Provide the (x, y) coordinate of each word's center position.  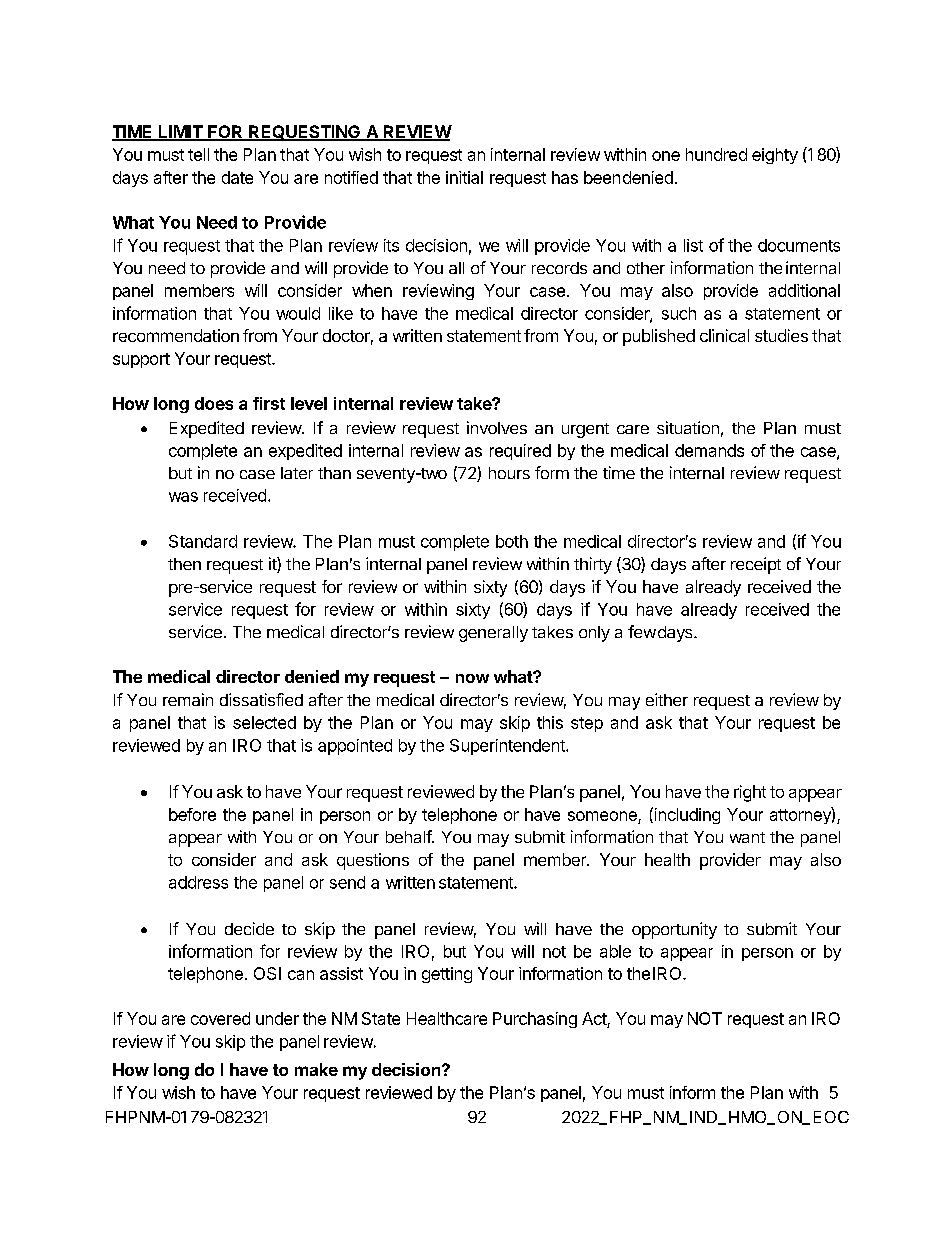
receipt (756, 565)
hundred (716, 154)
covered (220, 1018)
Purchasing (535, 1020)
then (184, 564)
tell (198, 154)
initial (464, 177)
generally (493, 634)
